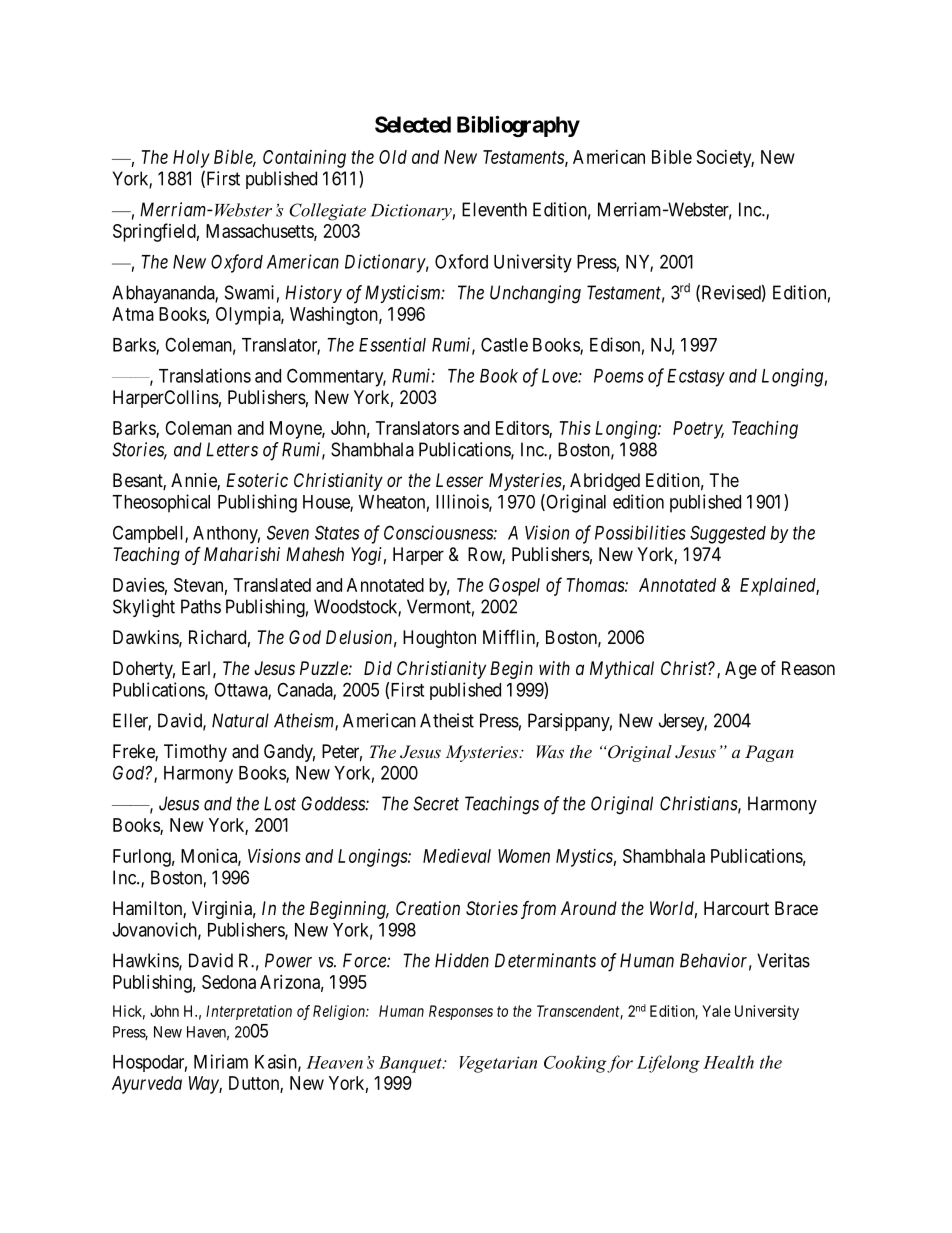 This page has width=952, height=1233. I want to click on Gospel, so click(514, 587).
